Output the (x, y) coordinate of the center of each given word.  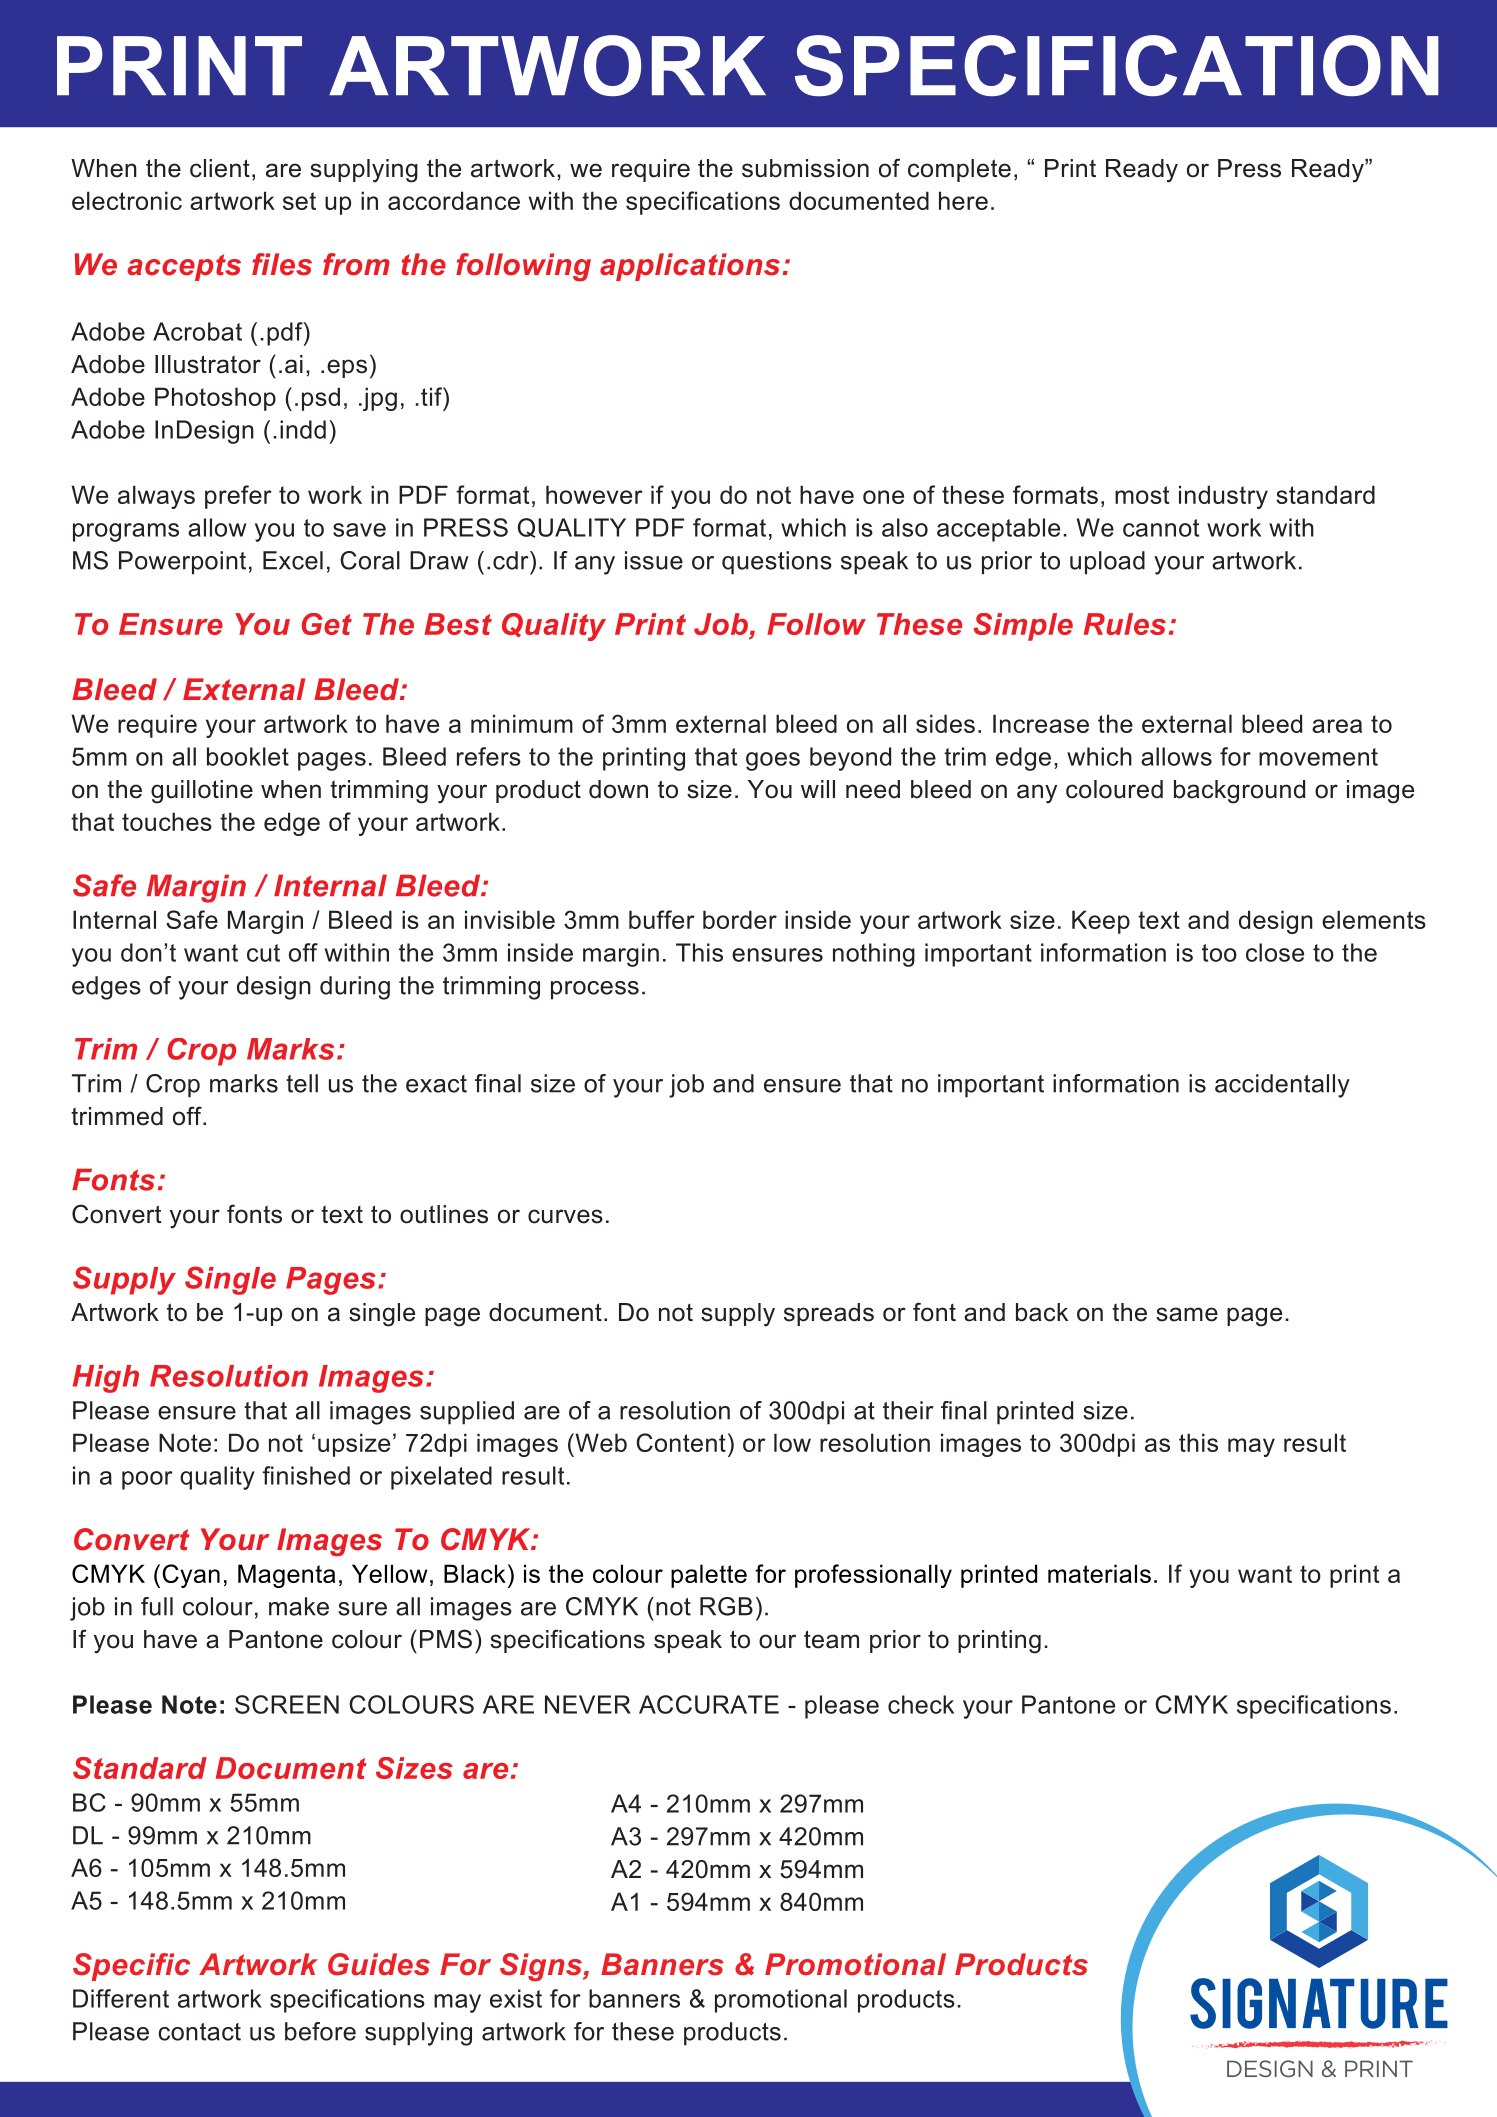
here (963, 200)
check (921, 1704)
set (299, 201)
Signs (542, 1967)
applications (690, 267)
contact (199, 2032)
